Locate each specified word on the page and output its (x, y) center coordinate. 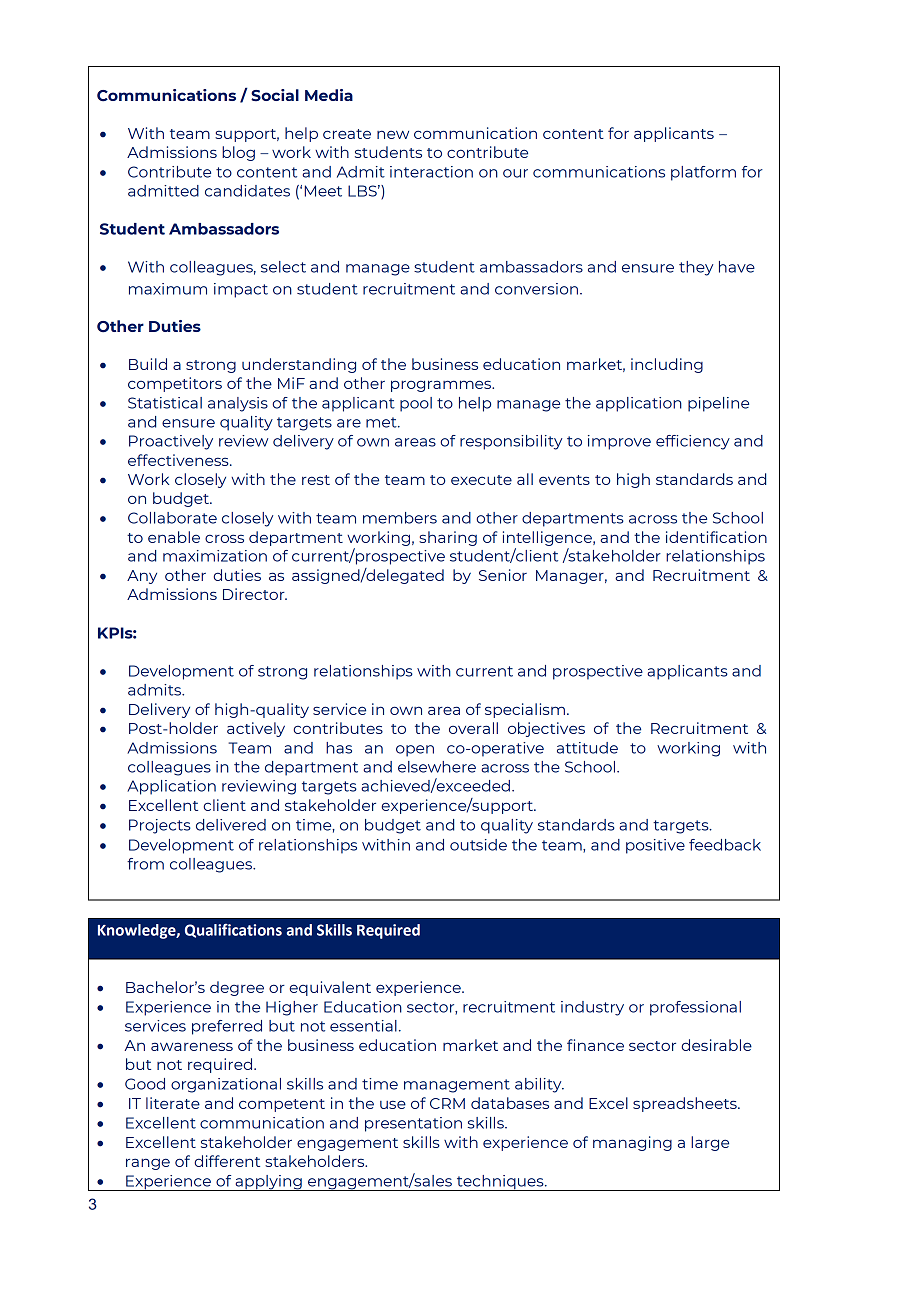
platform (703, 173)
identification (716, 537)
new (393, 134)
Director (255, 594)
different (227, 1161)
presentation (413, 1124)
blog (238, 153)
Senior (503, 575)
